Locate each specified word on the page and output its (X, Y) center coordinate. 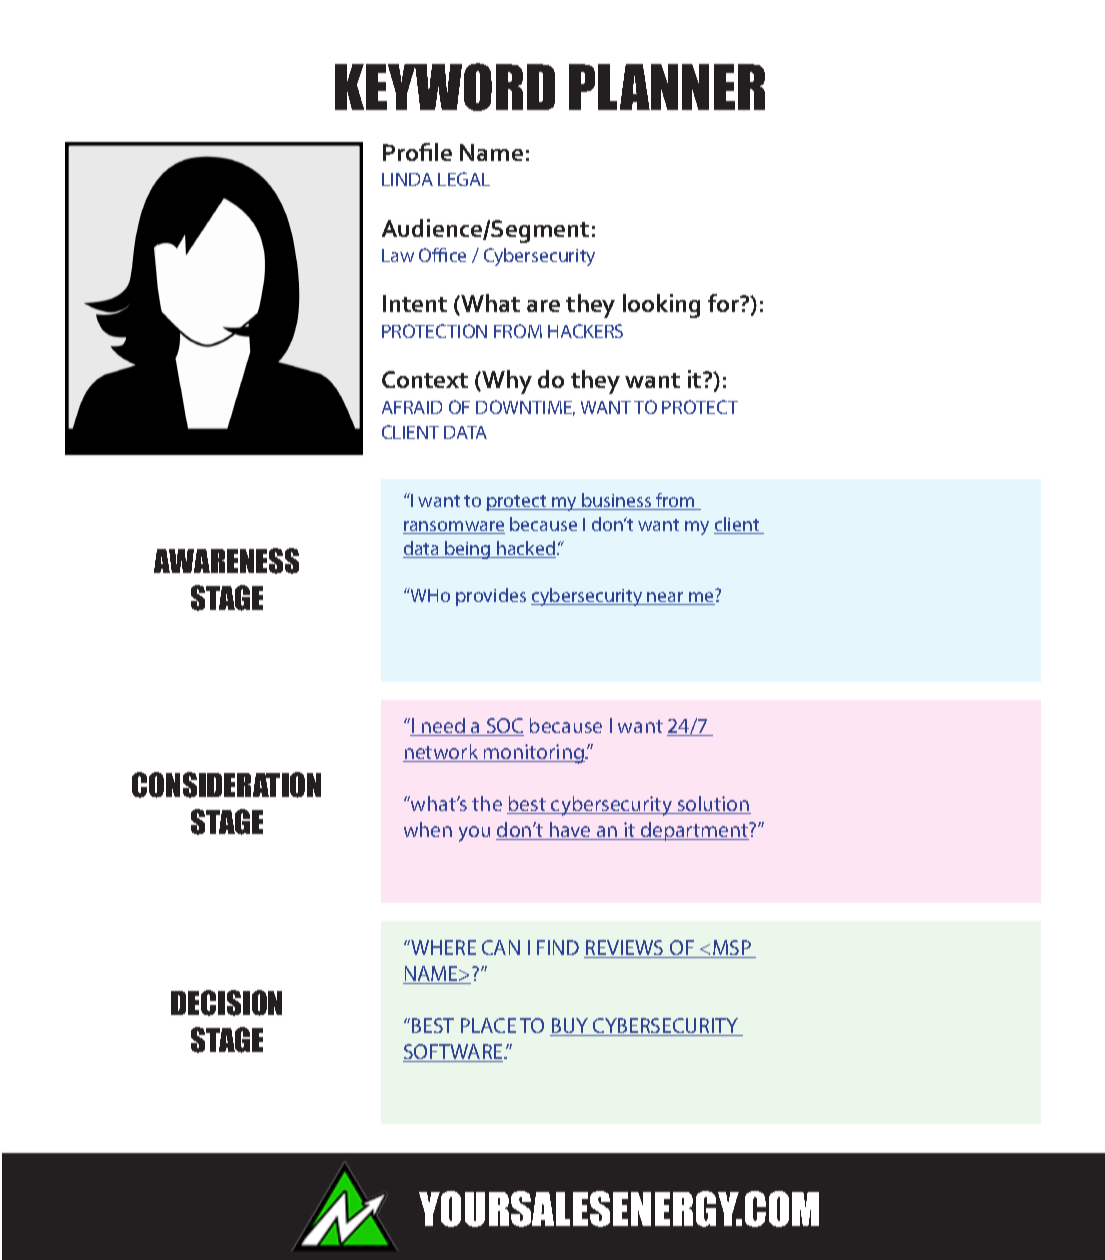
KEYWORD (445, 87)
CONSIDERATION (226, 785)
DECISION (226, 1003)
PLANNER (667, 87)
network (442, 753)
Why (506, 382)
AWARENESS (226, 561)
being (468, 550)
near (666, 598)
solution (713, 805)
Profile (417, 152)
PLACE (488, 1025)
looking (661, 306)
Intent (415, 303)
